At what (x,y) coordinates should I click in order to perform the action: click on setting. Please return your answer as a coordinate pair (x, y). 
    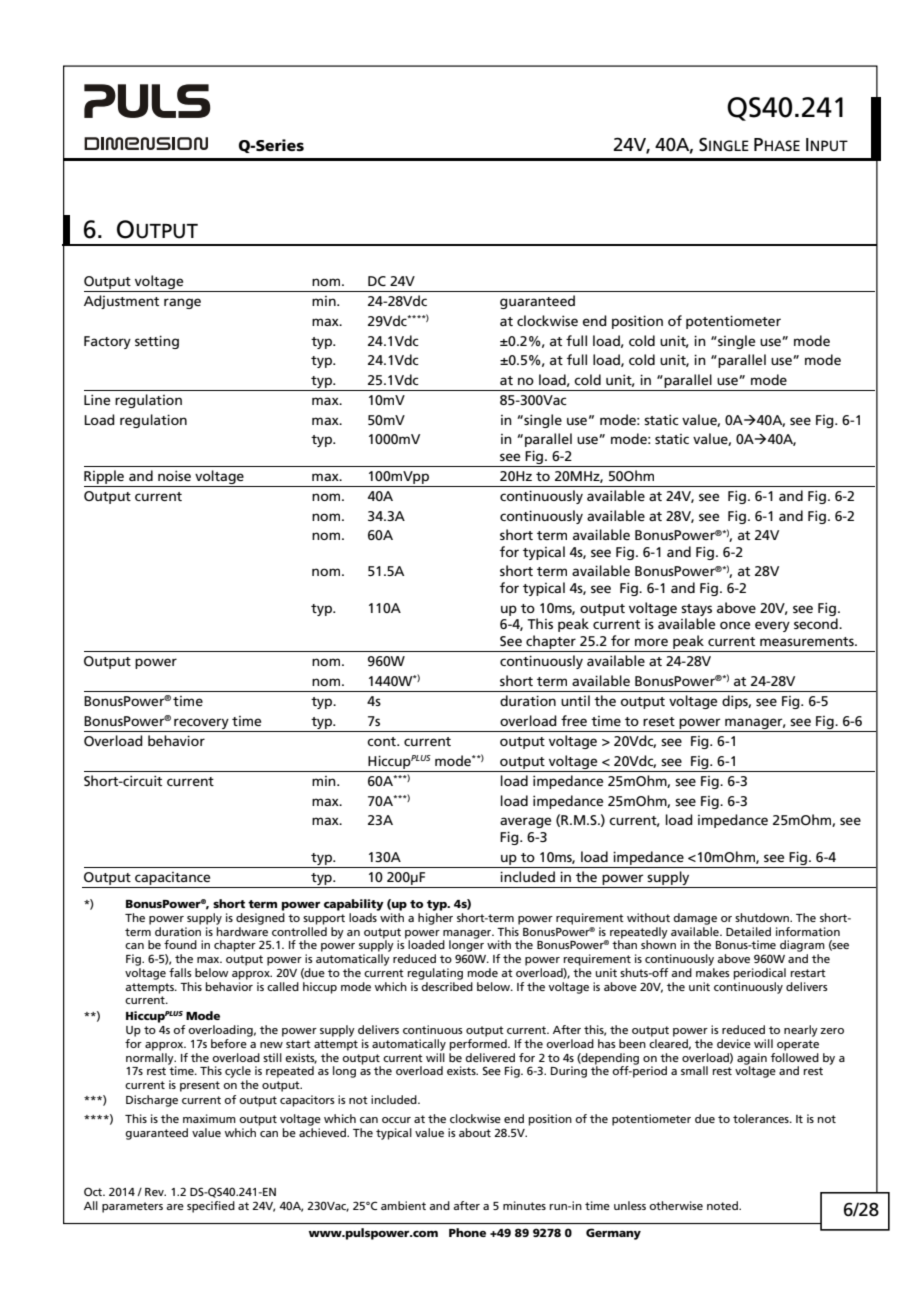
    Looking at the image, I should click on (157, 342).
